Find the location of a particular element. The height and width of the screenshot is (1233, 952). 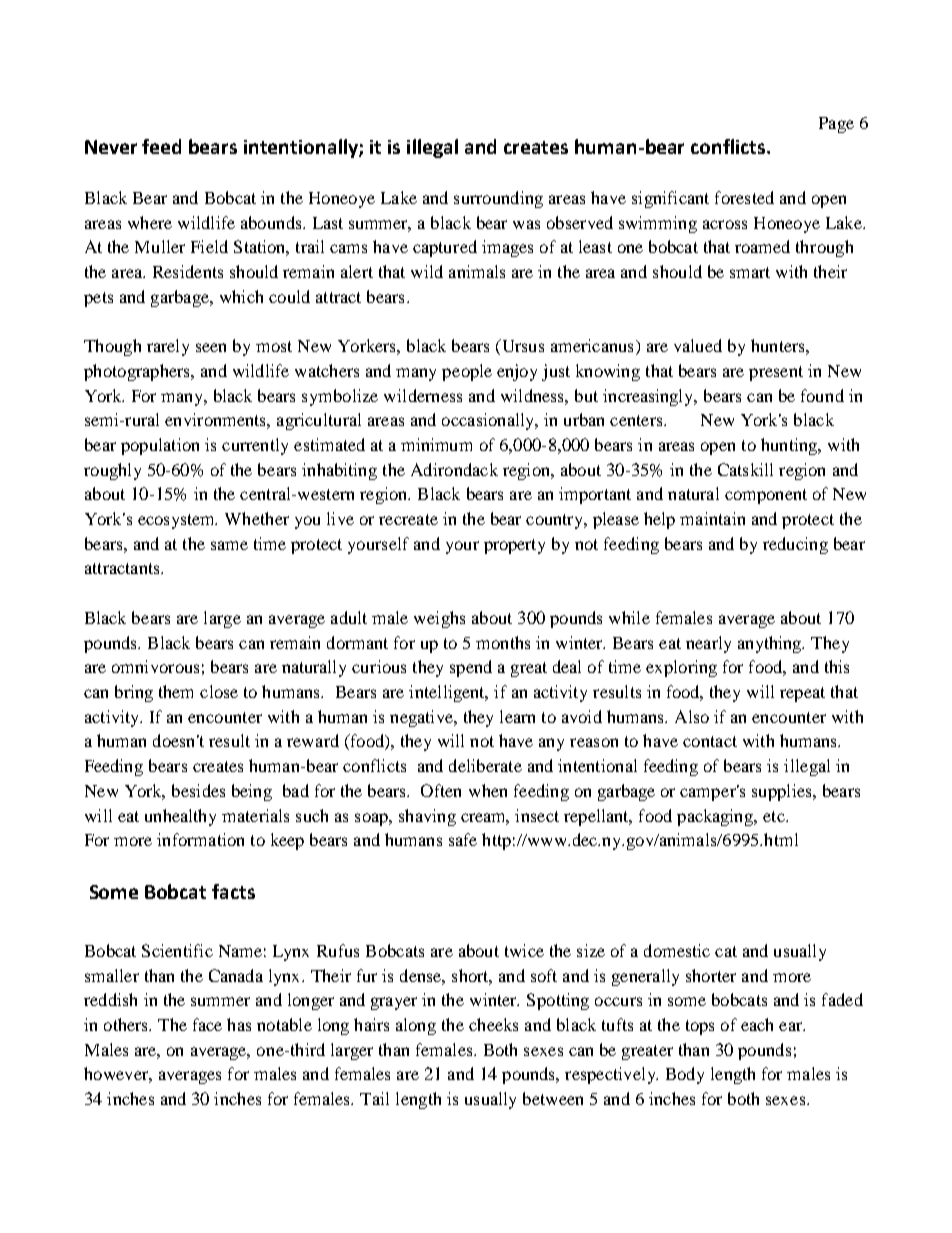

Never is located at coordinates (111, 147).
